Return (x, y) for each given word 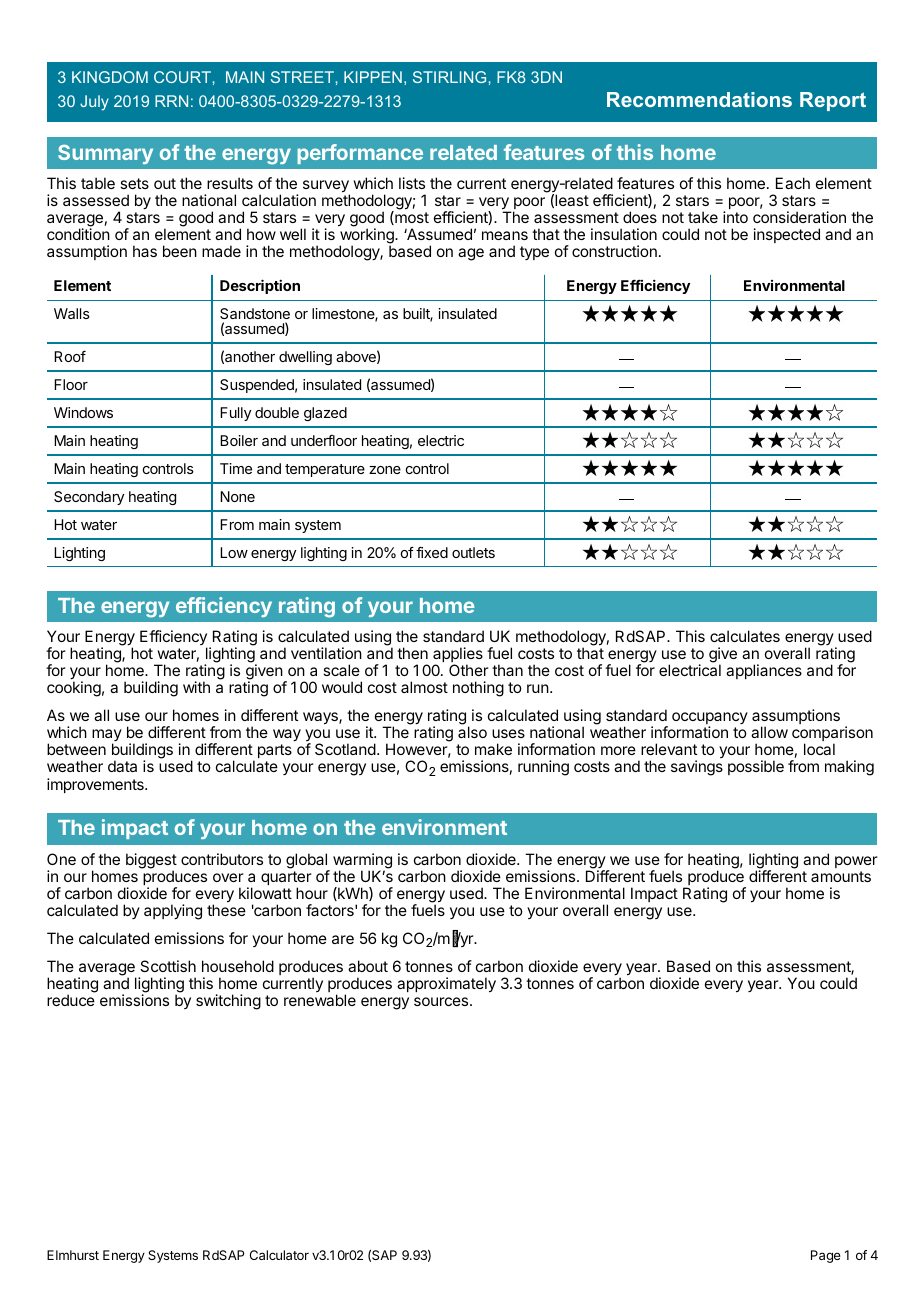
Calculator (279, 1255)
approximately (446, 985)
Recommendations (699, 99)
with (196, 687)
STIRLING (449, 77)
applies (458, 656)
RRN (171, 101)
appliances (764, 671)
